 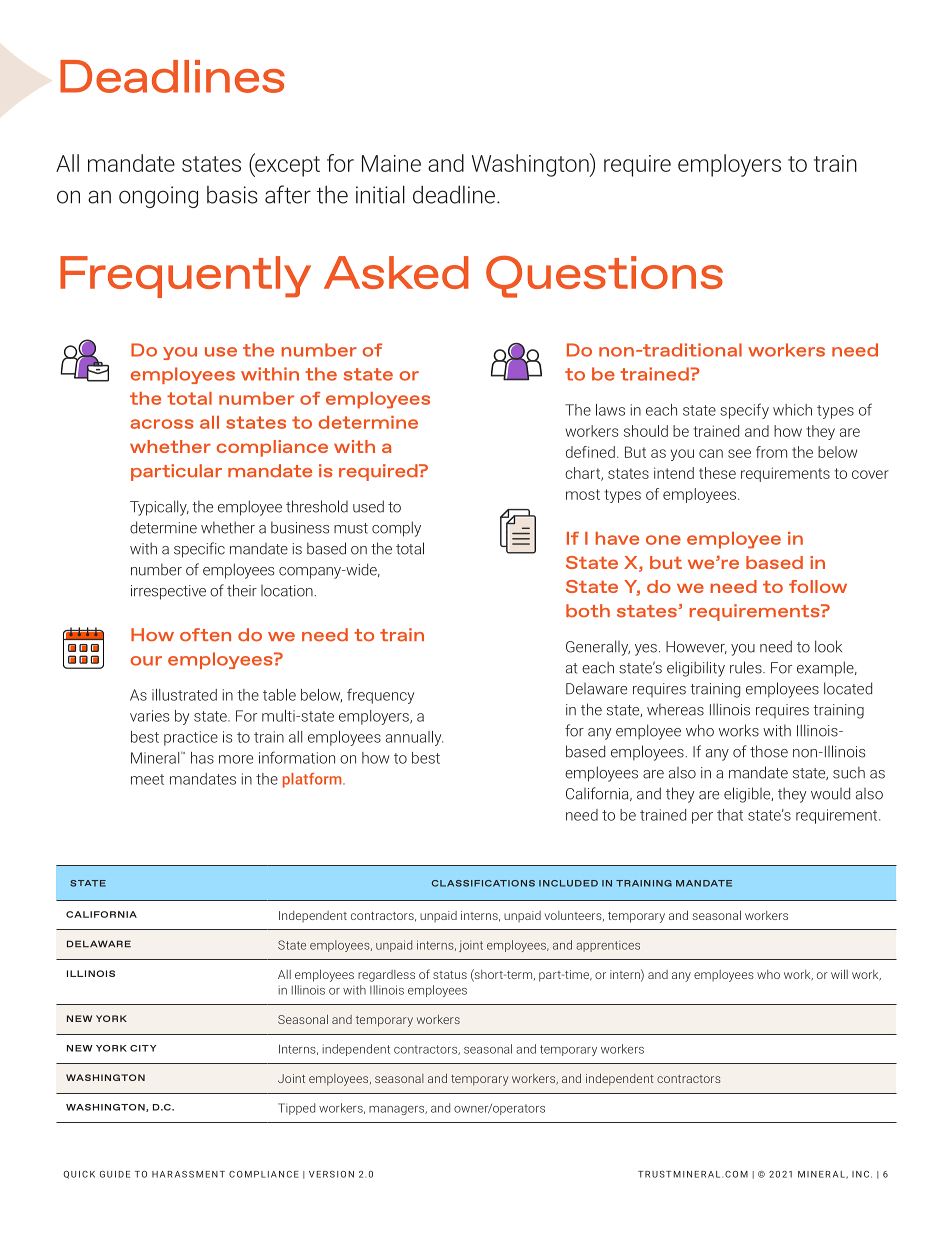 What do you see at coordinates (828, 646) in the screenshot?
I see `look` at bounding box center [828, 646].
